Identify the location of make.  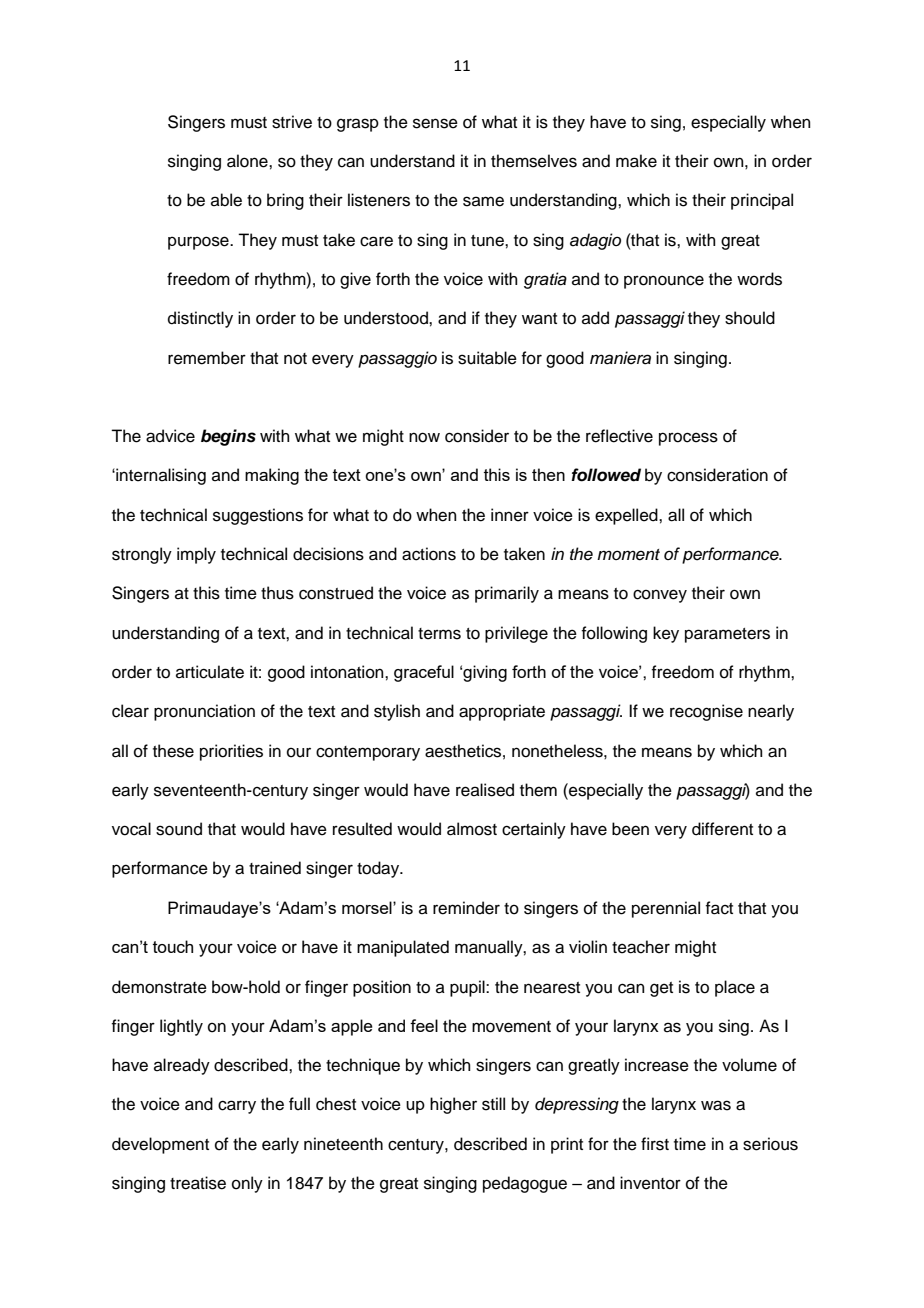
(636, 161).
